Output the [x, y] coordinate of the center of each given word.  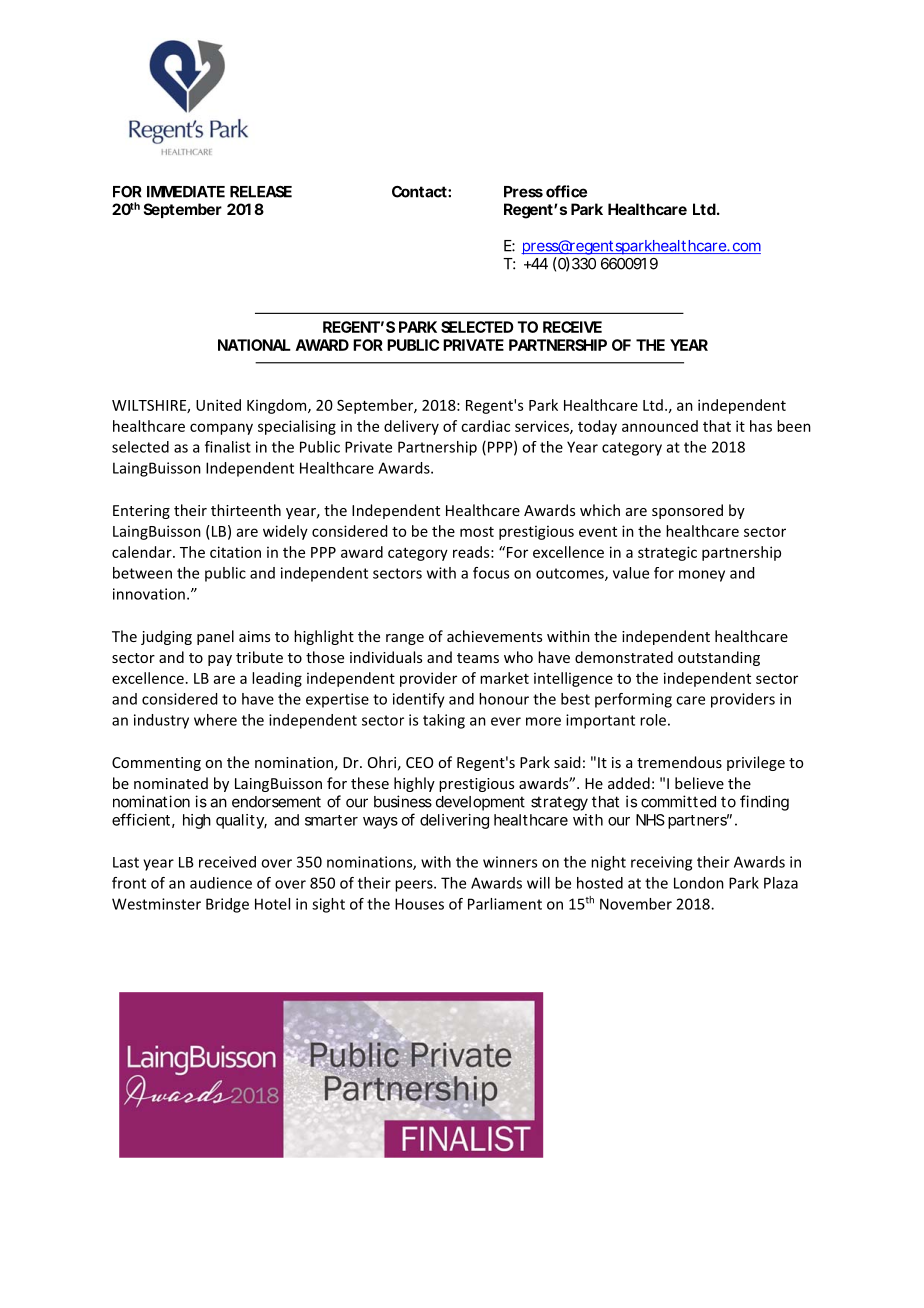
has [761, 426]
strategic [667, 553]
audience [221, 883]
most [477, 532]
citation [235, 552]
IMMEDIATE [186, 192]
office [566, 191]
